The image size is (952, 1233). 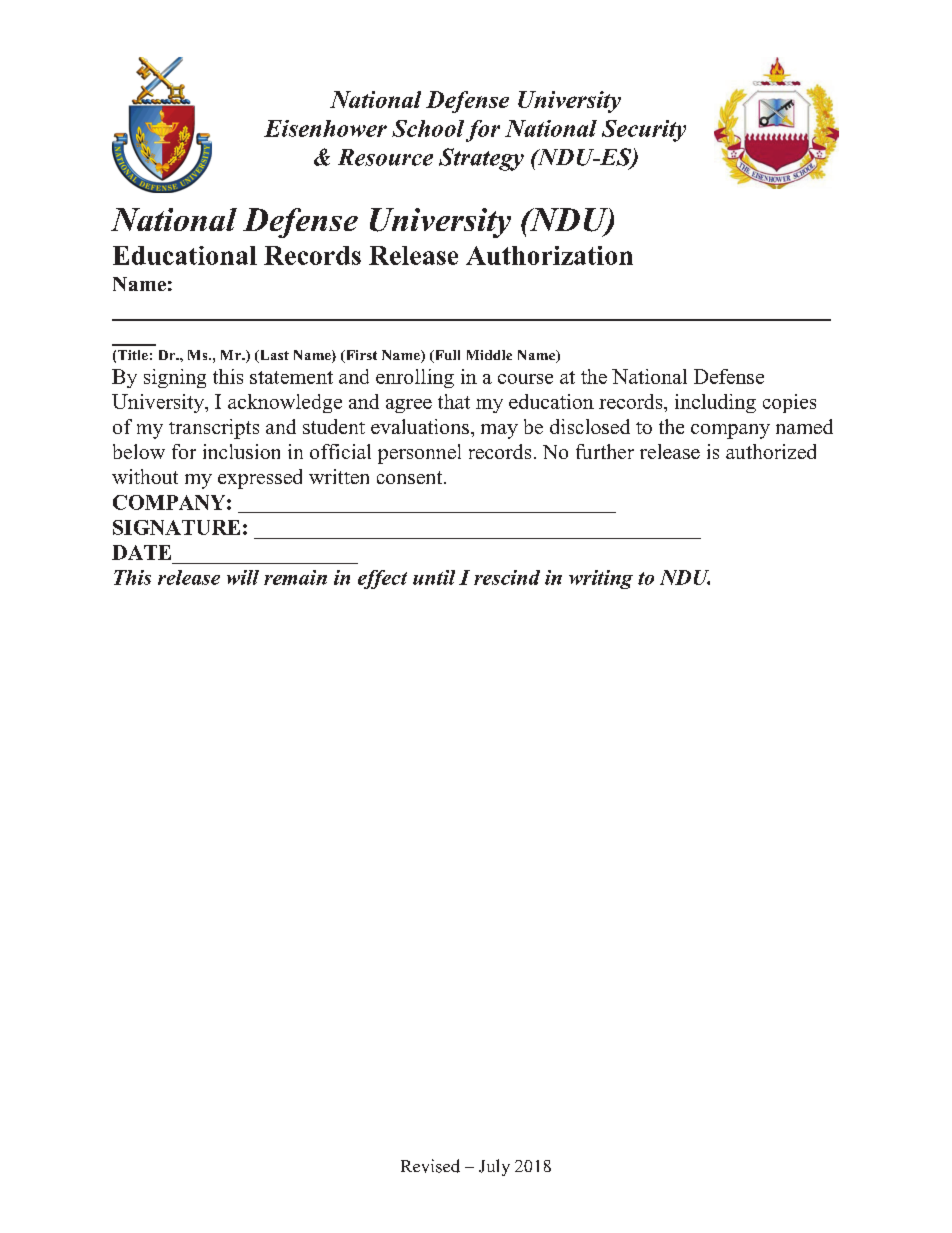 I want to click on will, so click(x=243, y=577).
